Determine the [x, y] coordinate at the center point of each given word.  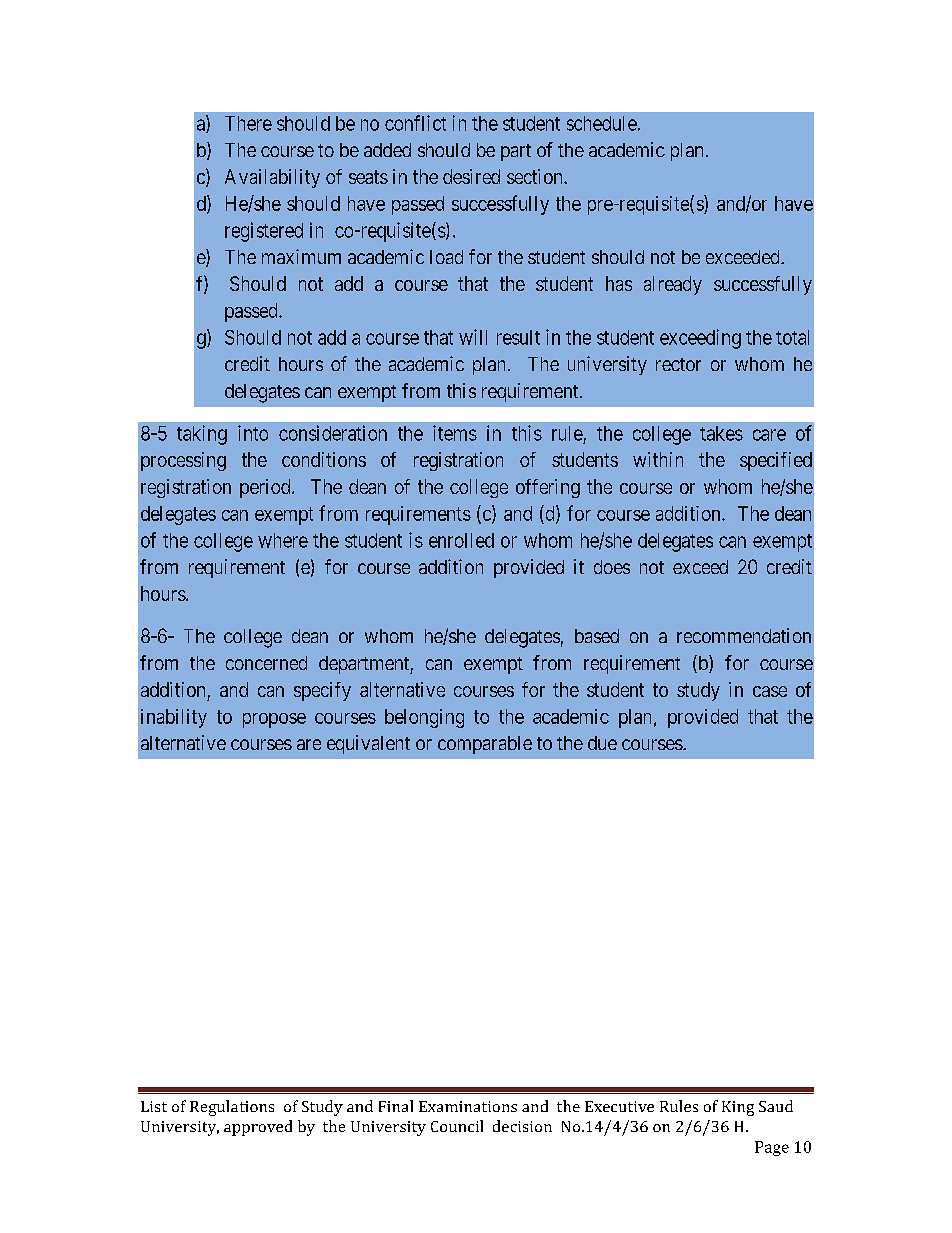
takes [721, 433]
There [248, 123]
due [602, 743]
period [266, 488]
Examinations [468, 1106]
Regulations [232, 1108]
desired [471, 176]
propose [274, 720]
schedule [602, 123]
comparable [485, 745]
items [455, 433]
